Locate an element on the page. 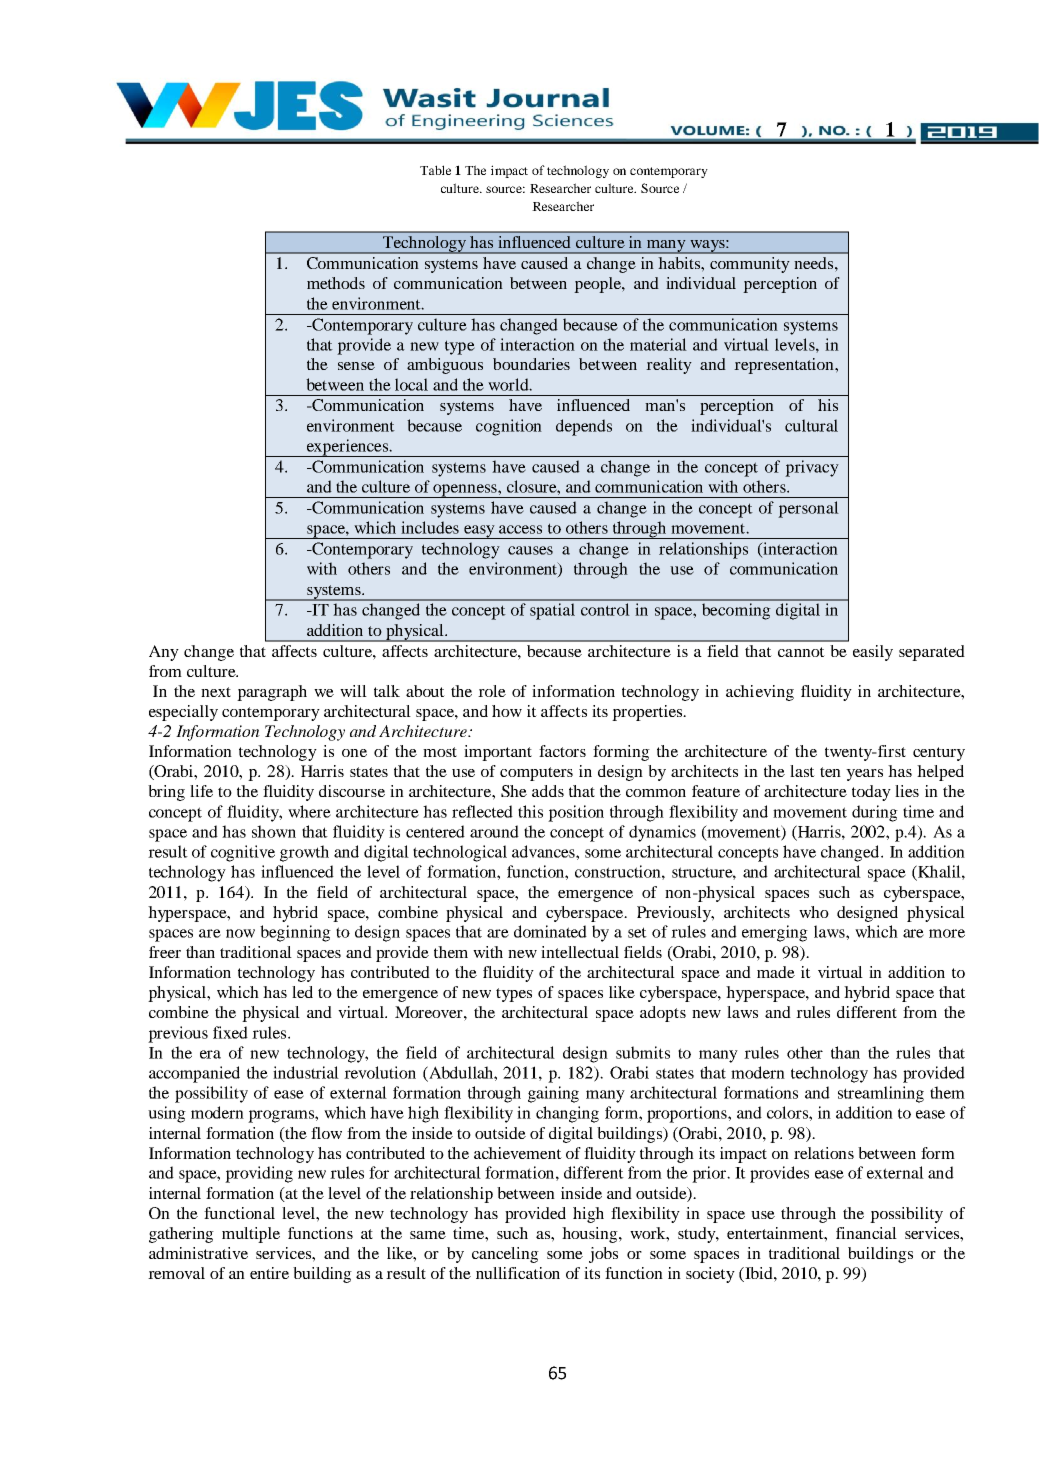  community is located at coordinates (750, 265).
